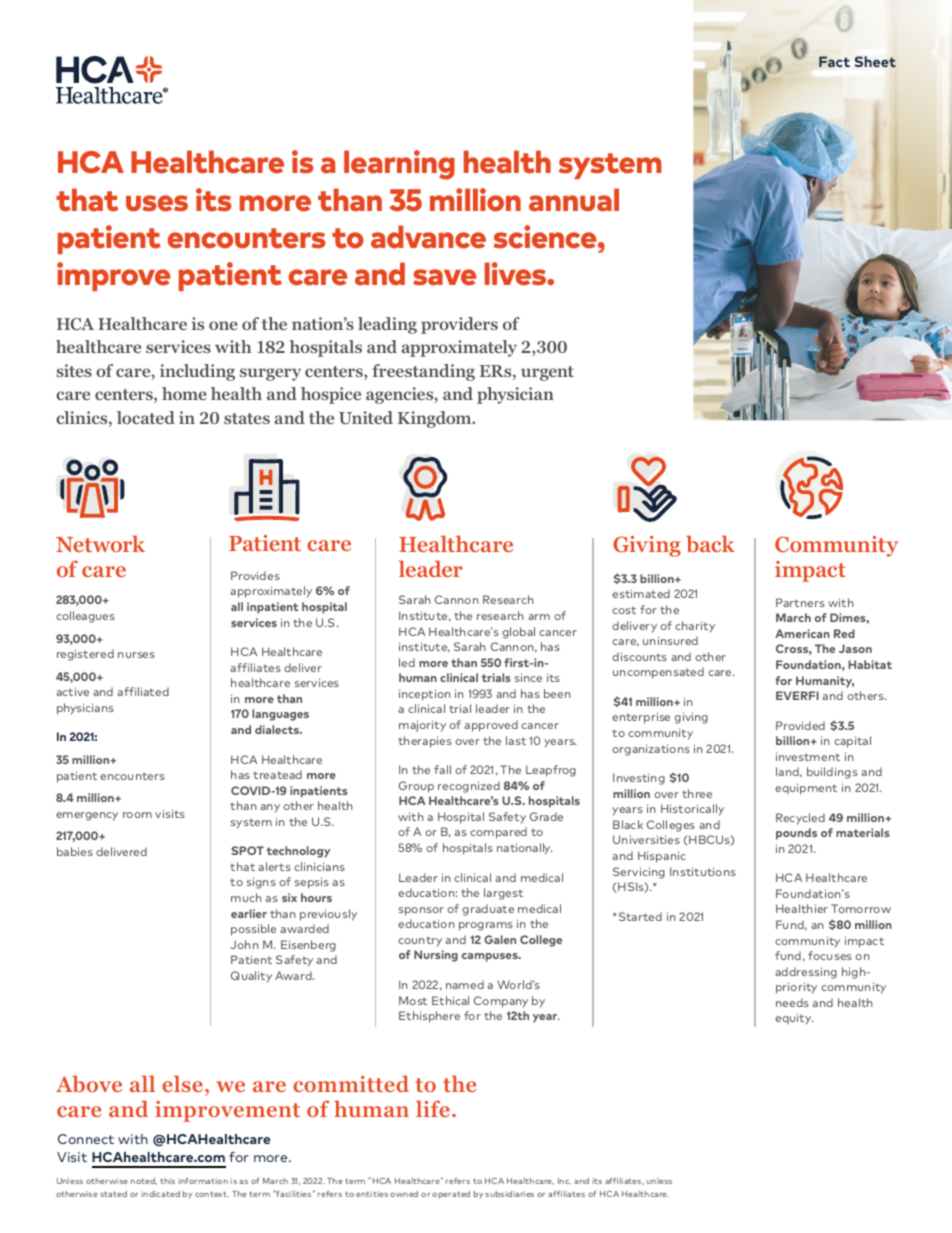 The width and height of the document is (952, 1233). What do you see at coordinates (794, 1019) in the document?
I see `equity` at bounding box center [794, 1019].
